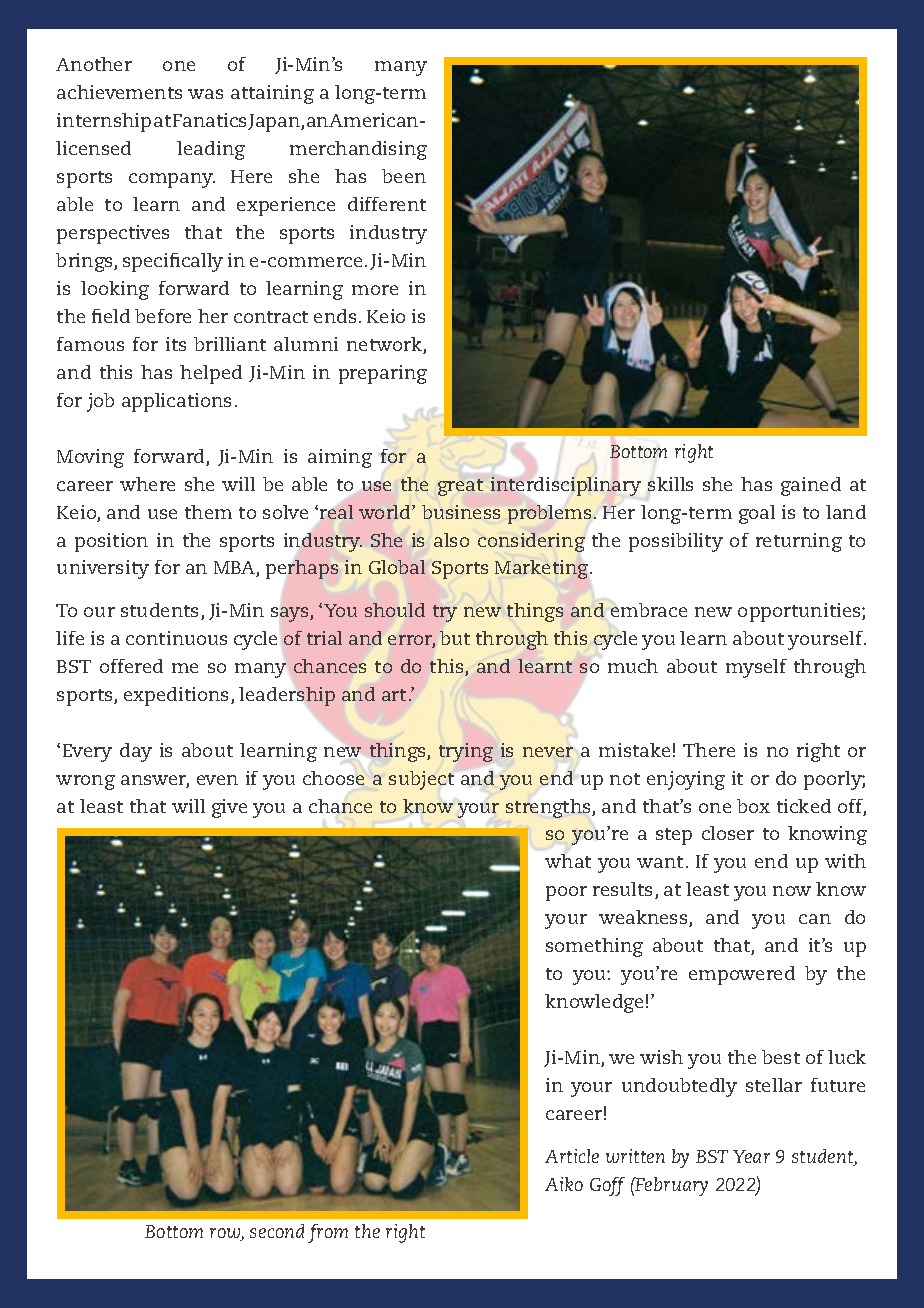  Describe the element at coordinates (387, 204) in the document. I see `different` at that location.
